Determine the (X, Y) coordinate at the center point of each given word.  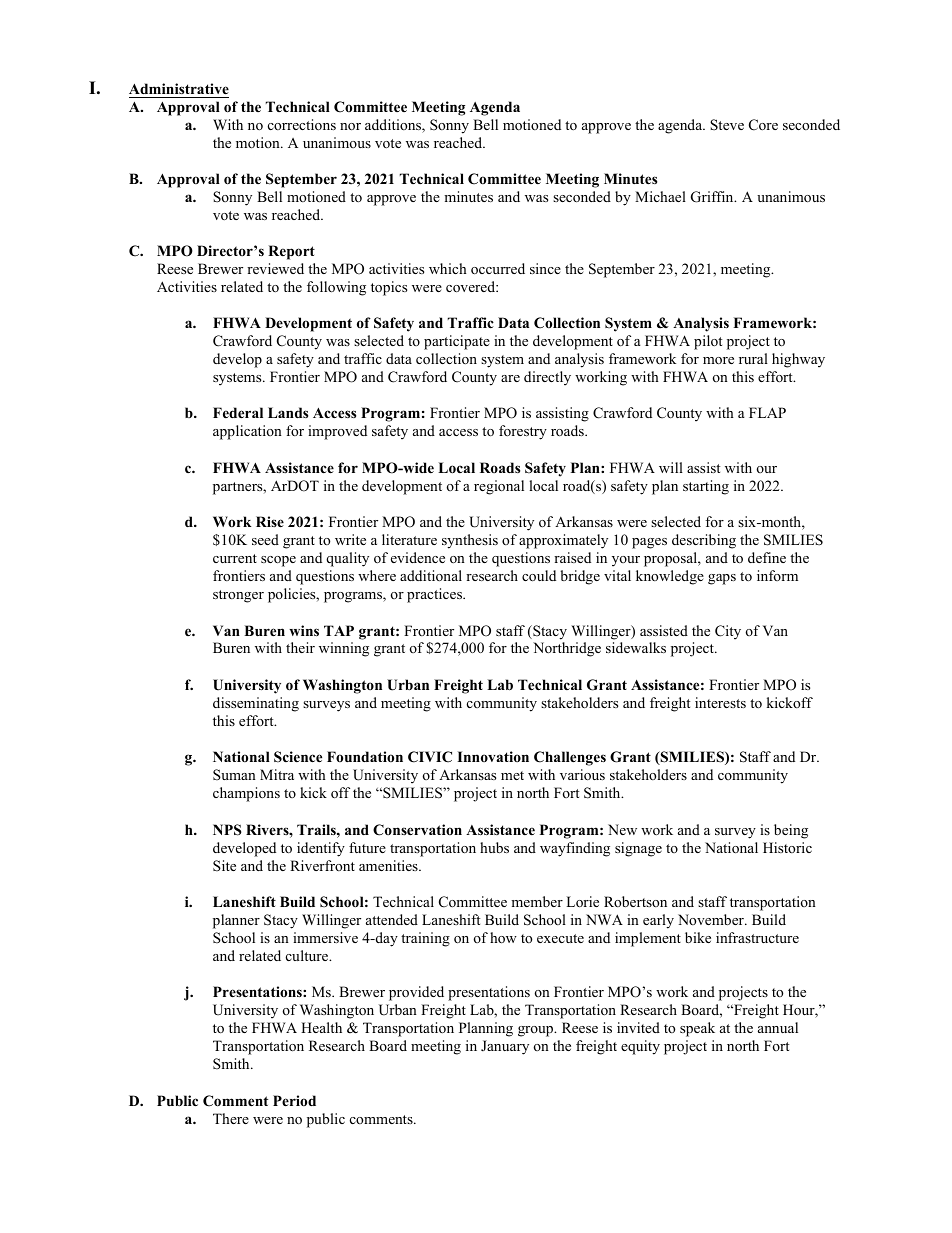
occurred (498, 268)
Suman (234, 775)
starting (706, 487)
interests (720, 702)
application (247, 432)
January (505, 1047)
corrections (302, 124)
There (231, 1118)
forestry (523, 432)
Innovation (493, 756)
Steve (727, 125)
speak (697, 1029)
